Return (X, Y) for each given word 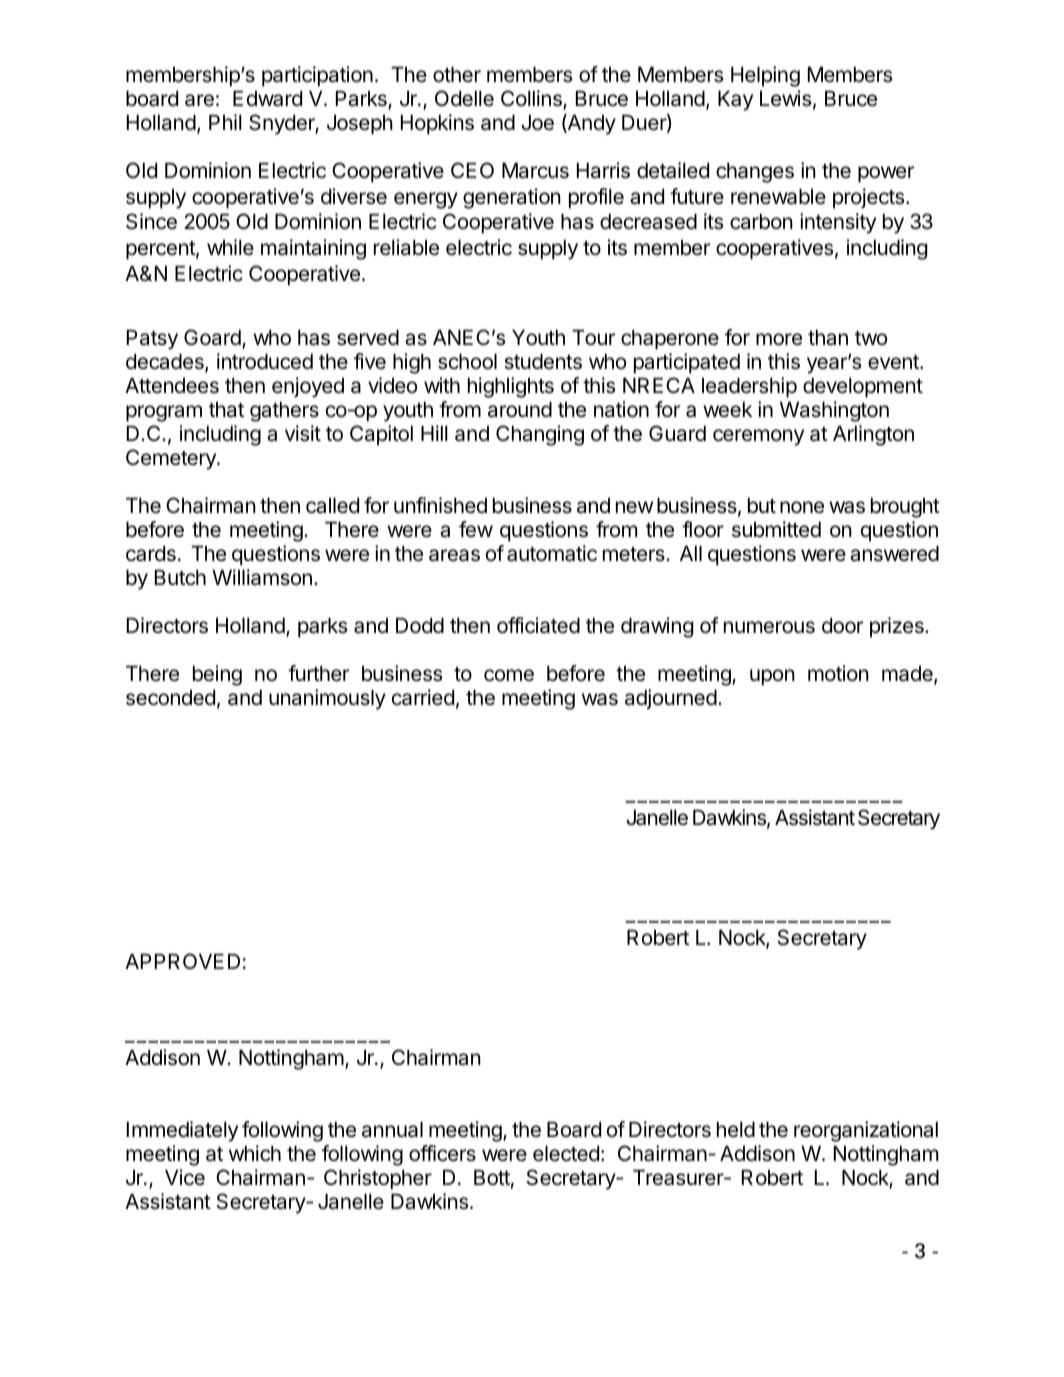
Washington (834, 411)
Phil (225, 122)
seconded (170, 698)
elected (566, 1154)
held (736, 1130)
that (226, 410)
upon (772, 677)
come (509, 675)
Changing (540, 435)
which (255, 1153)
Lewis (785, 98)
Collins (532, 99)
